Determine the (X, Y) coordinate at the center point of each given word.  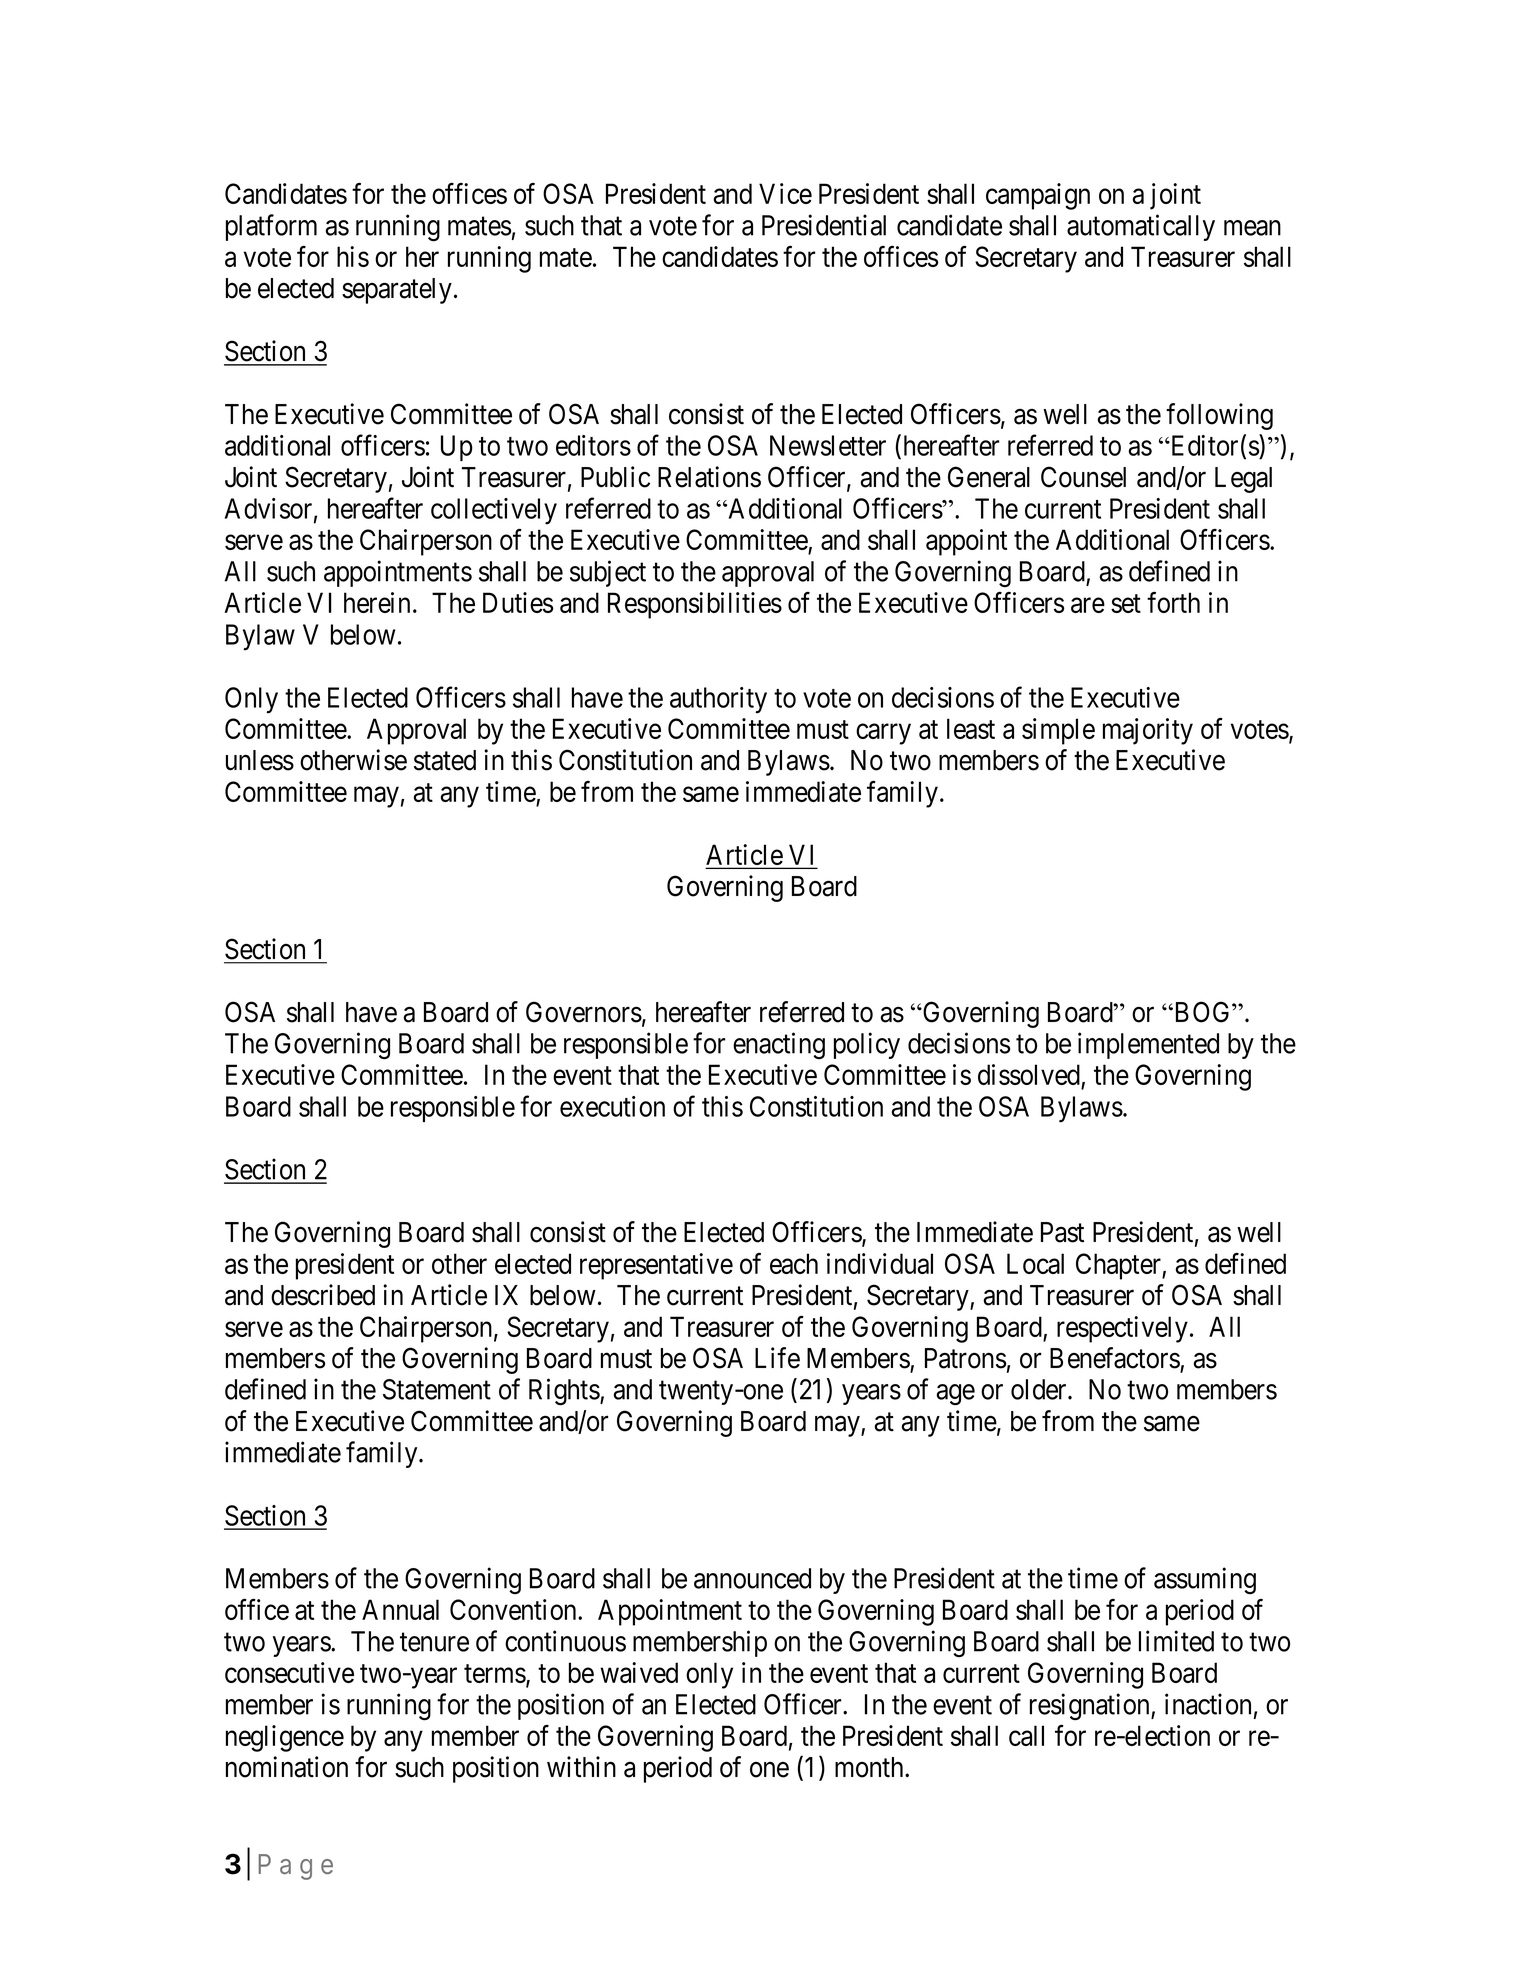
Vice (785, 193)
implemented (1148, 1045)
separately (397, 291)
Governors (584, 1012)
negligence (285, 1738)
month (870, 1767)
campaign (1038, 196)
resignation (1091, 1706)
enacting (779, 1045)
